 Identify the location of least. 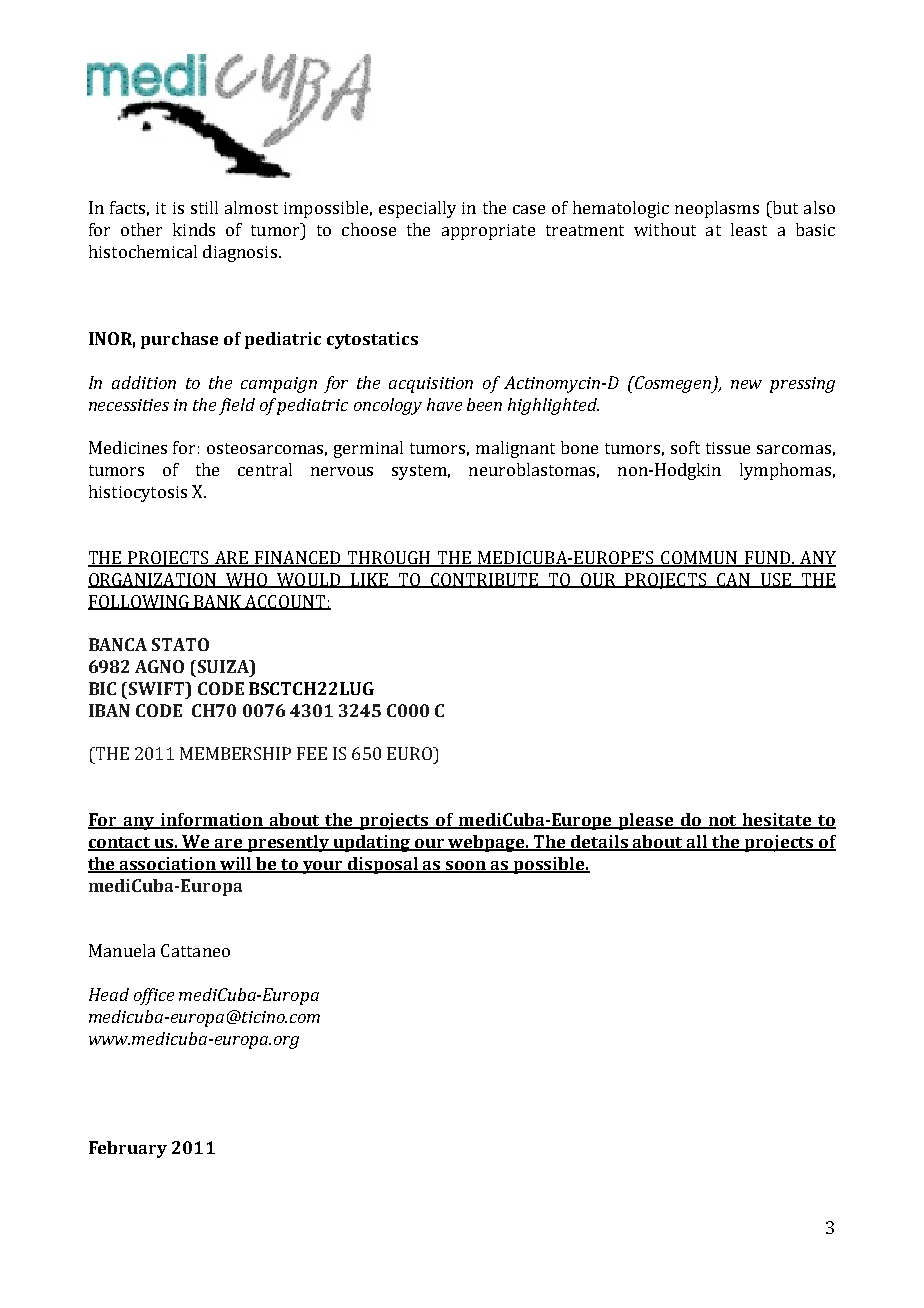
(749, 229).
